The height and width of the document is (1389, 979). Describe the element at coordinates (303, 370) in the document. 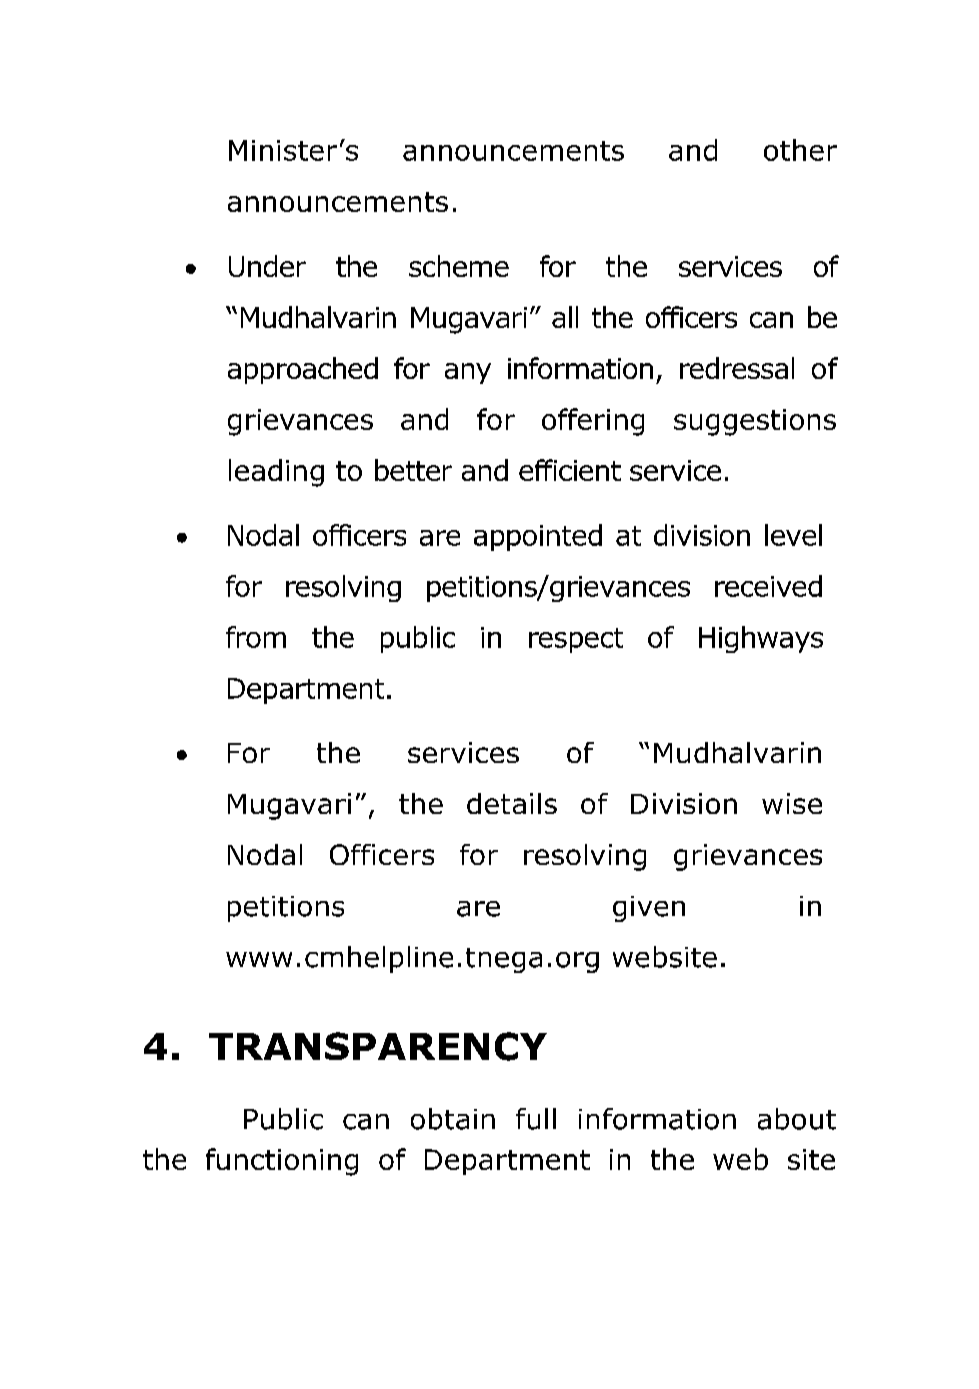

I see `approached` at that location.
